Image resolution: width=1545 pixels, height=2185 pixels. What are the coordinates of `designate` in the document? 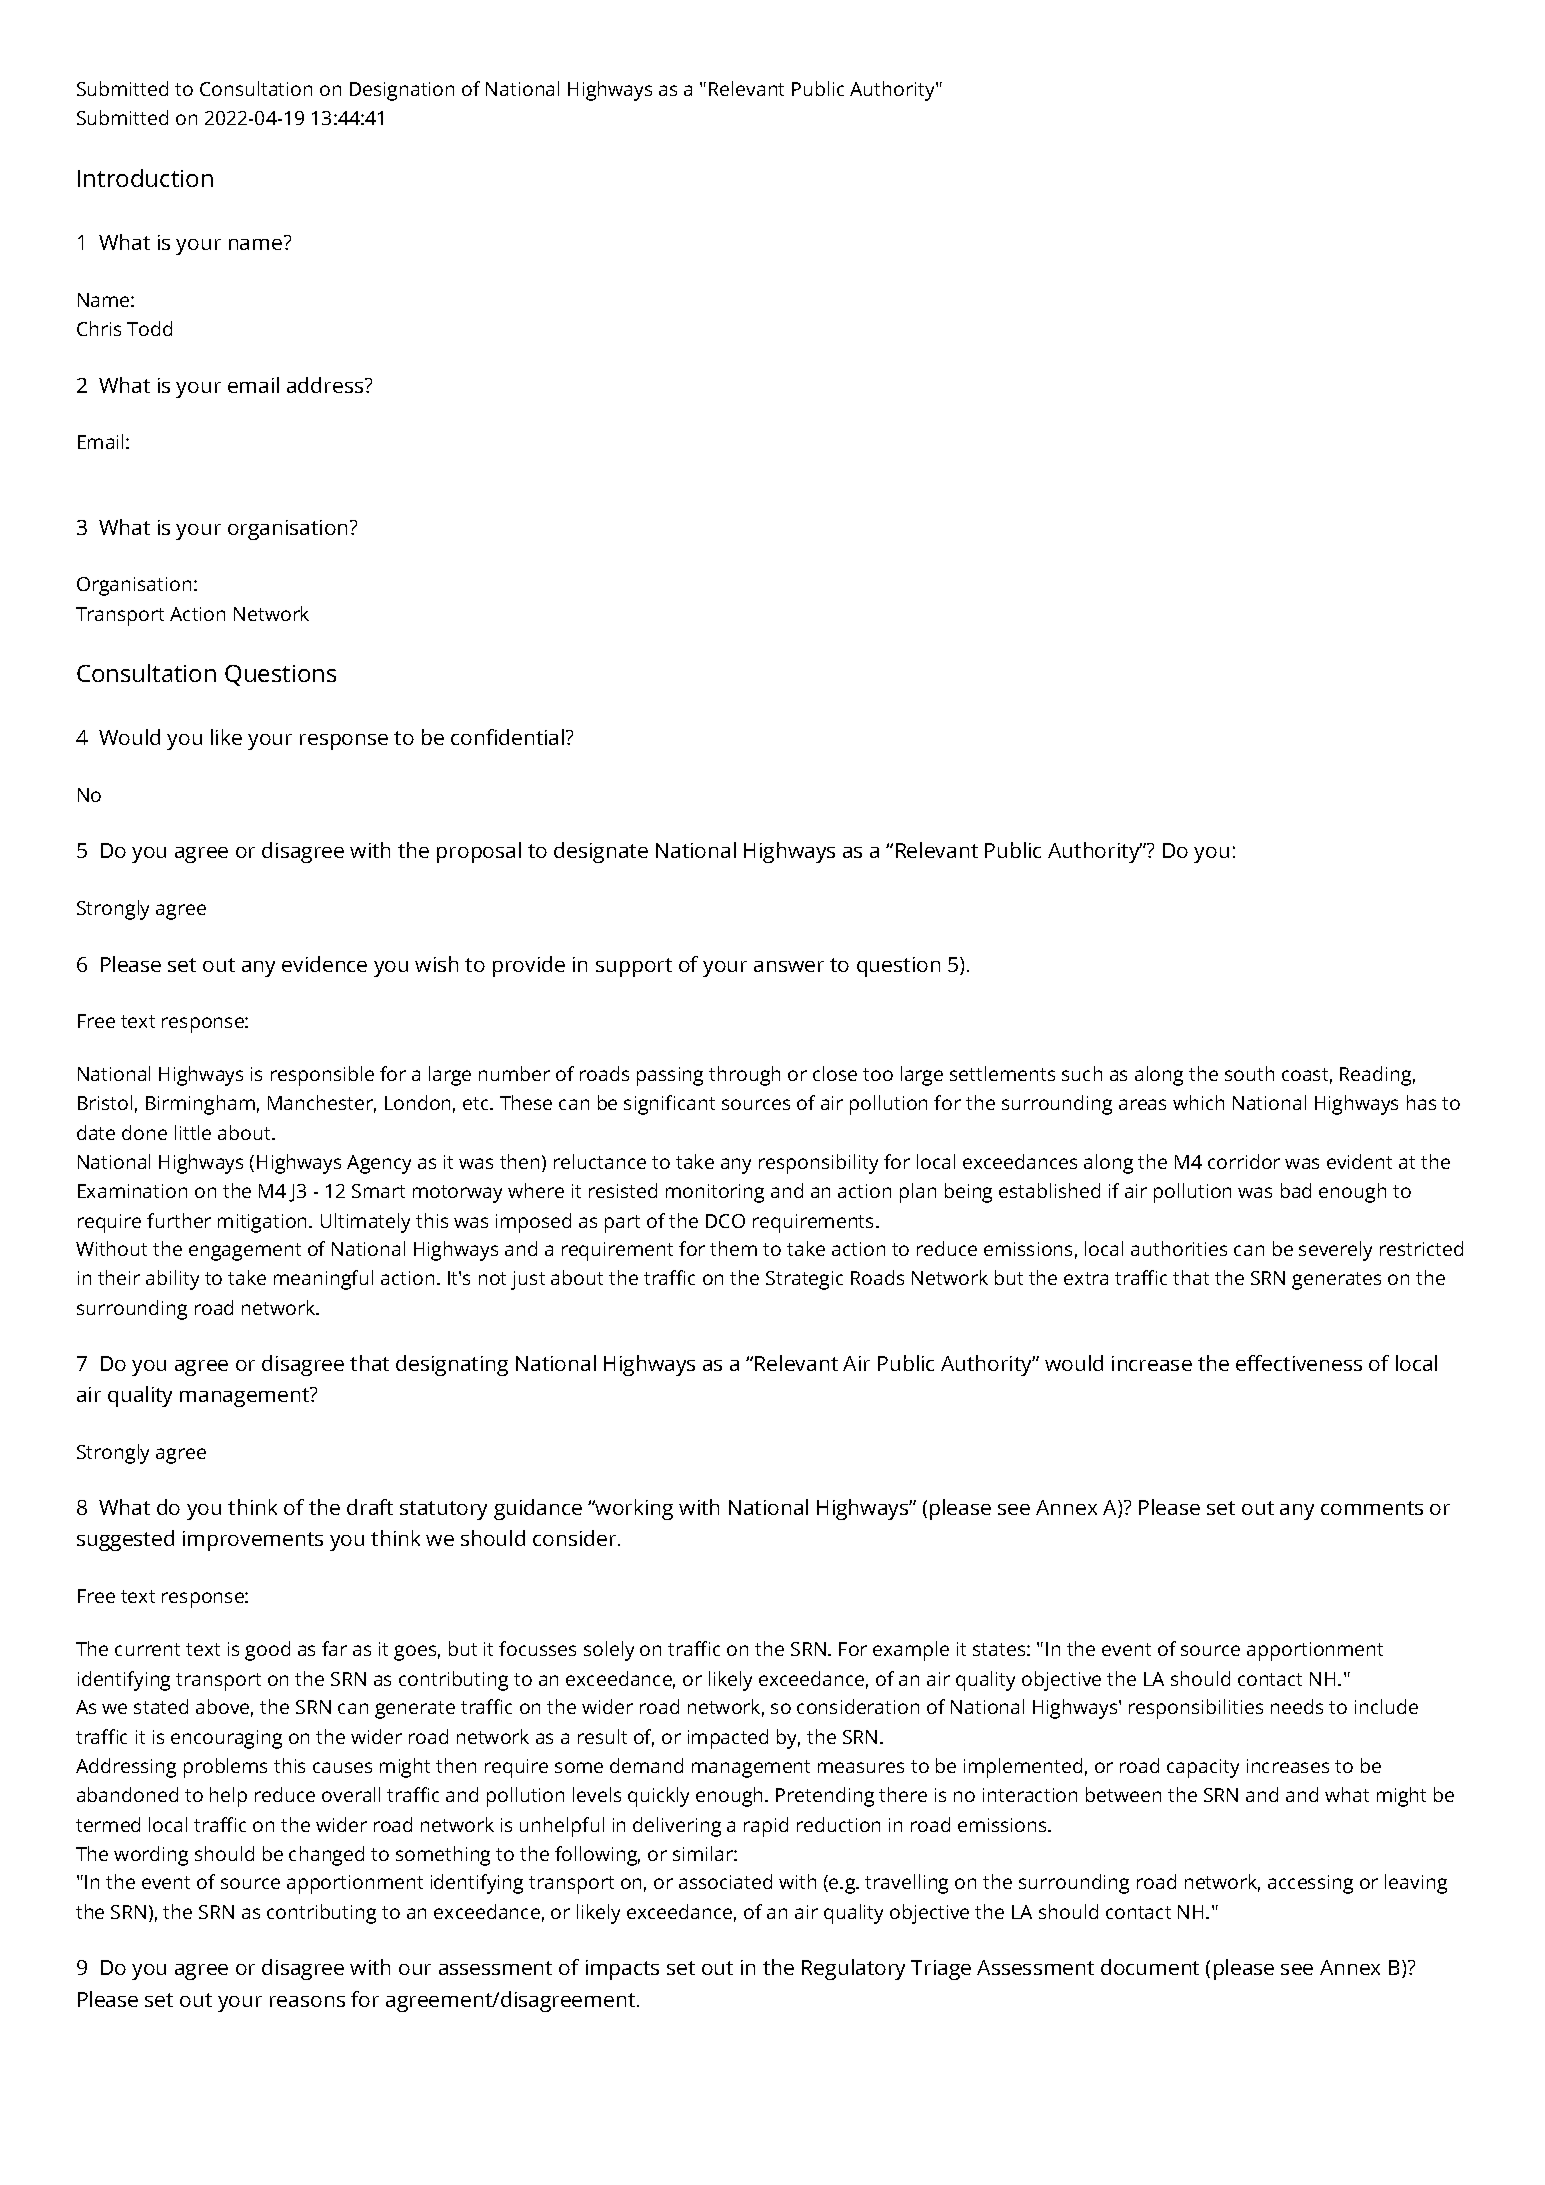 It's located at (601, 852).
